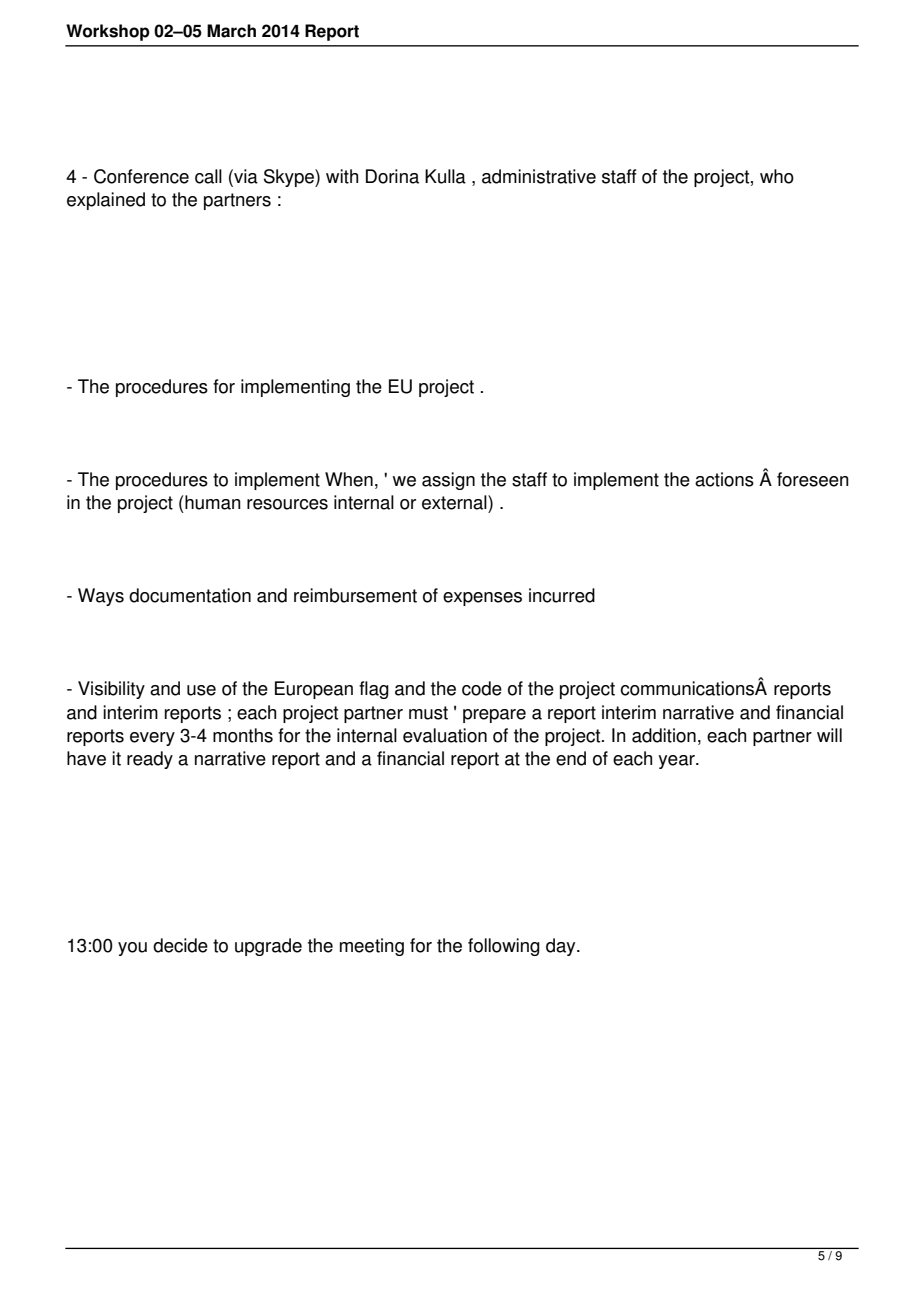  I want to click on decide, so click(180, 945).
